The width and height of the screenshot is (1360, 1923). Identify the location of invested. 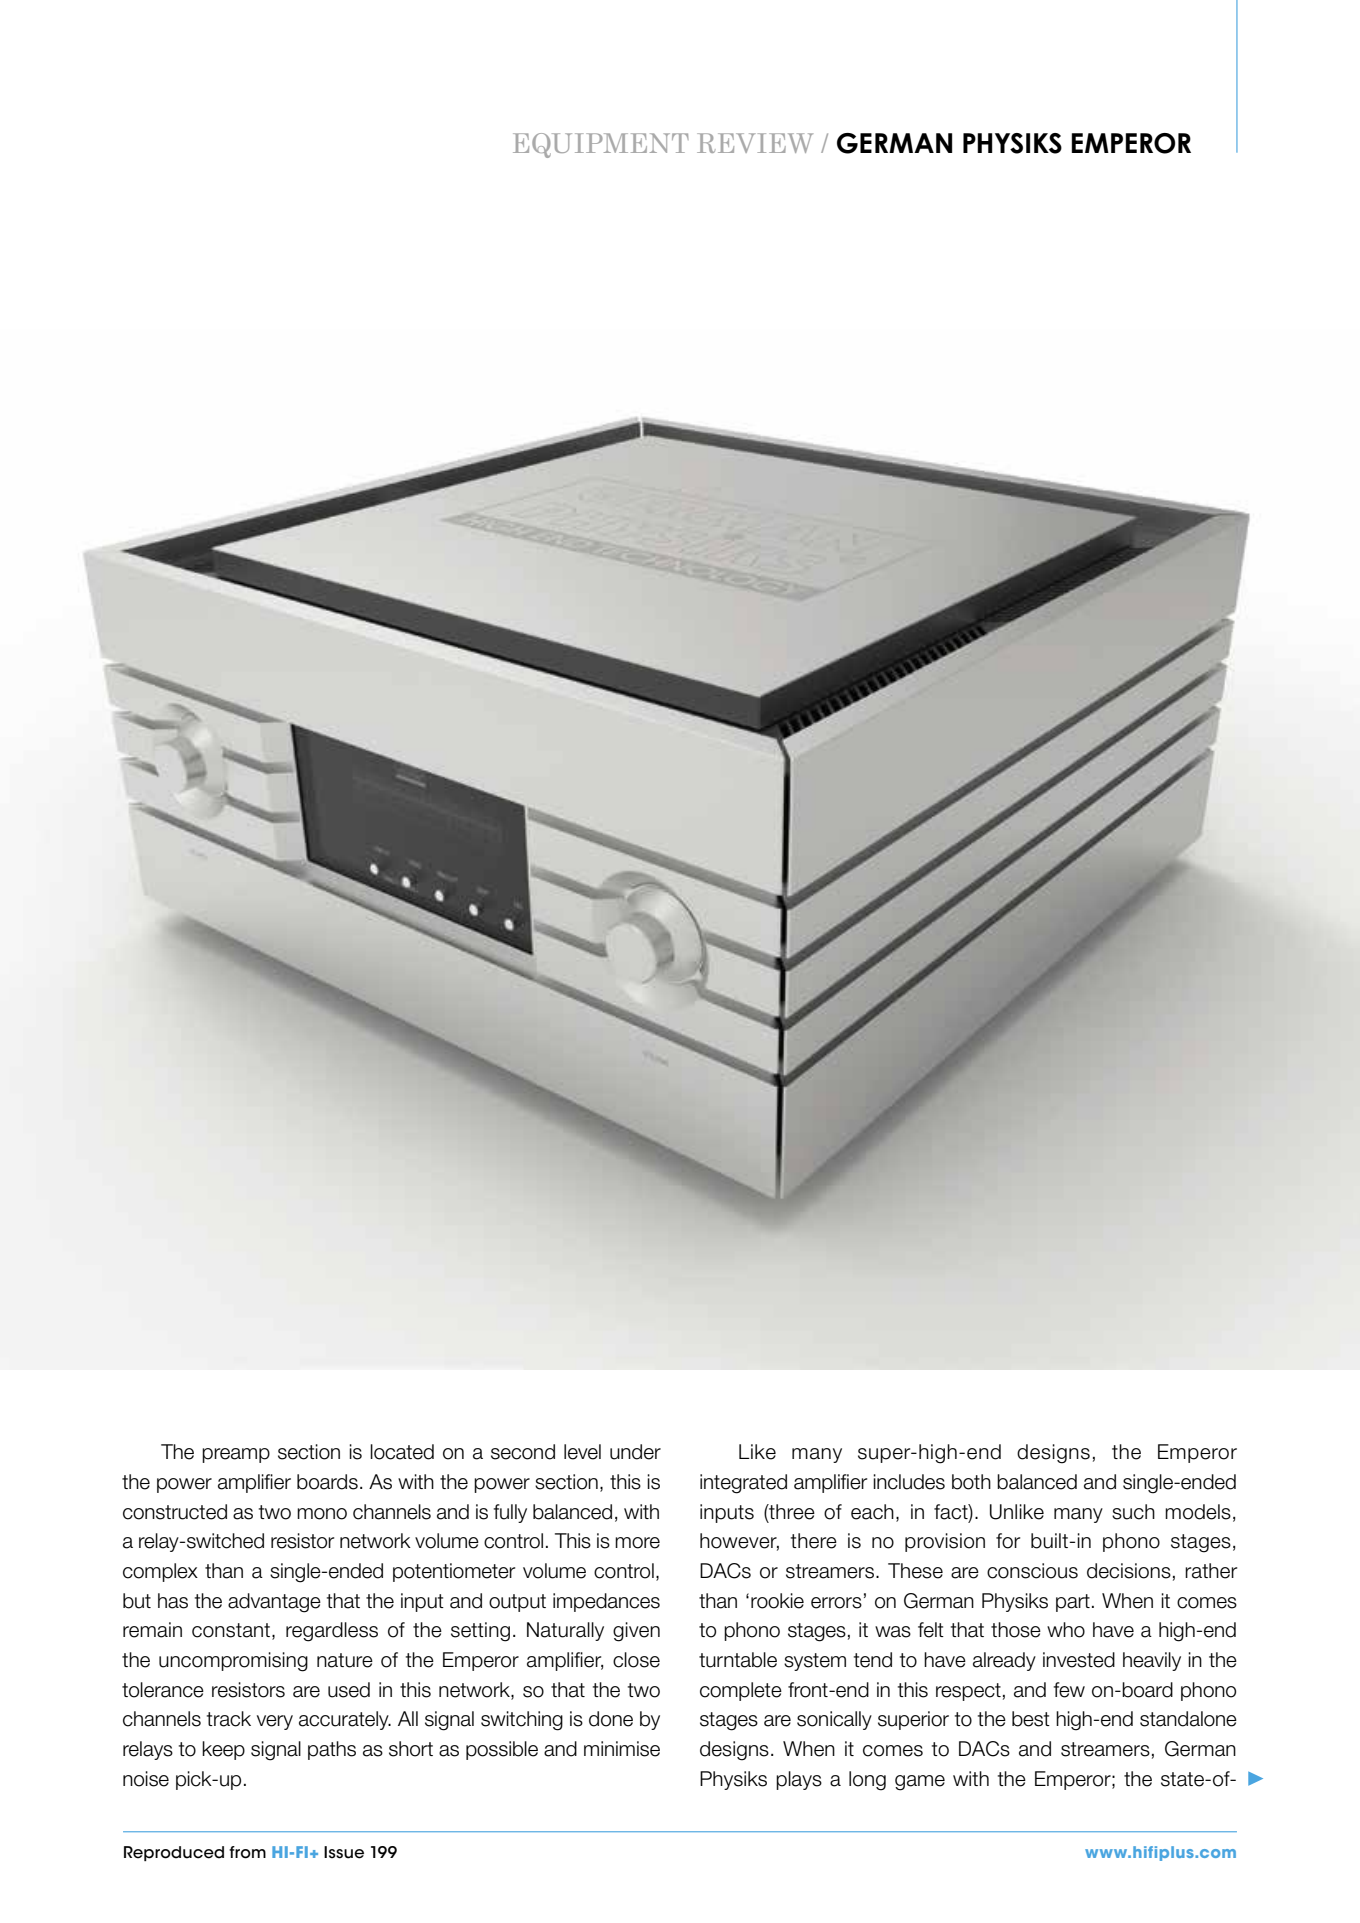
(1079, 1660).
